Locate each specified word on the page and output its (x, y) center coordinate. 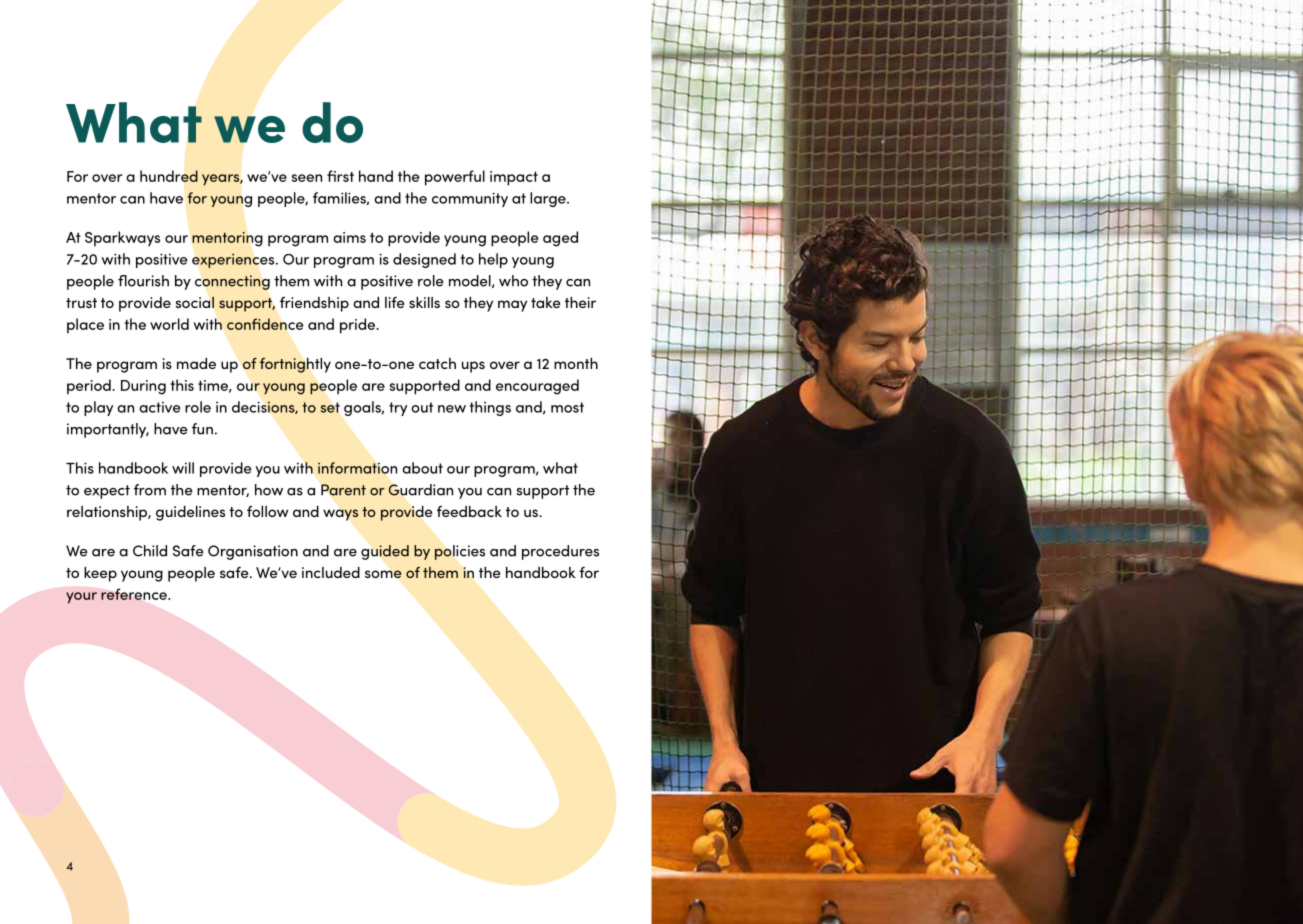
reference (135, 594)
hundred (169, 176)
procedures (560, 552)
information (357, 468)
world (169, 324)
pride (359, 326)
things (490, 408)
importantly (108, 430)
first (340, 176)
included (331, 572)
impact (514, 178)
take (546, 302)
